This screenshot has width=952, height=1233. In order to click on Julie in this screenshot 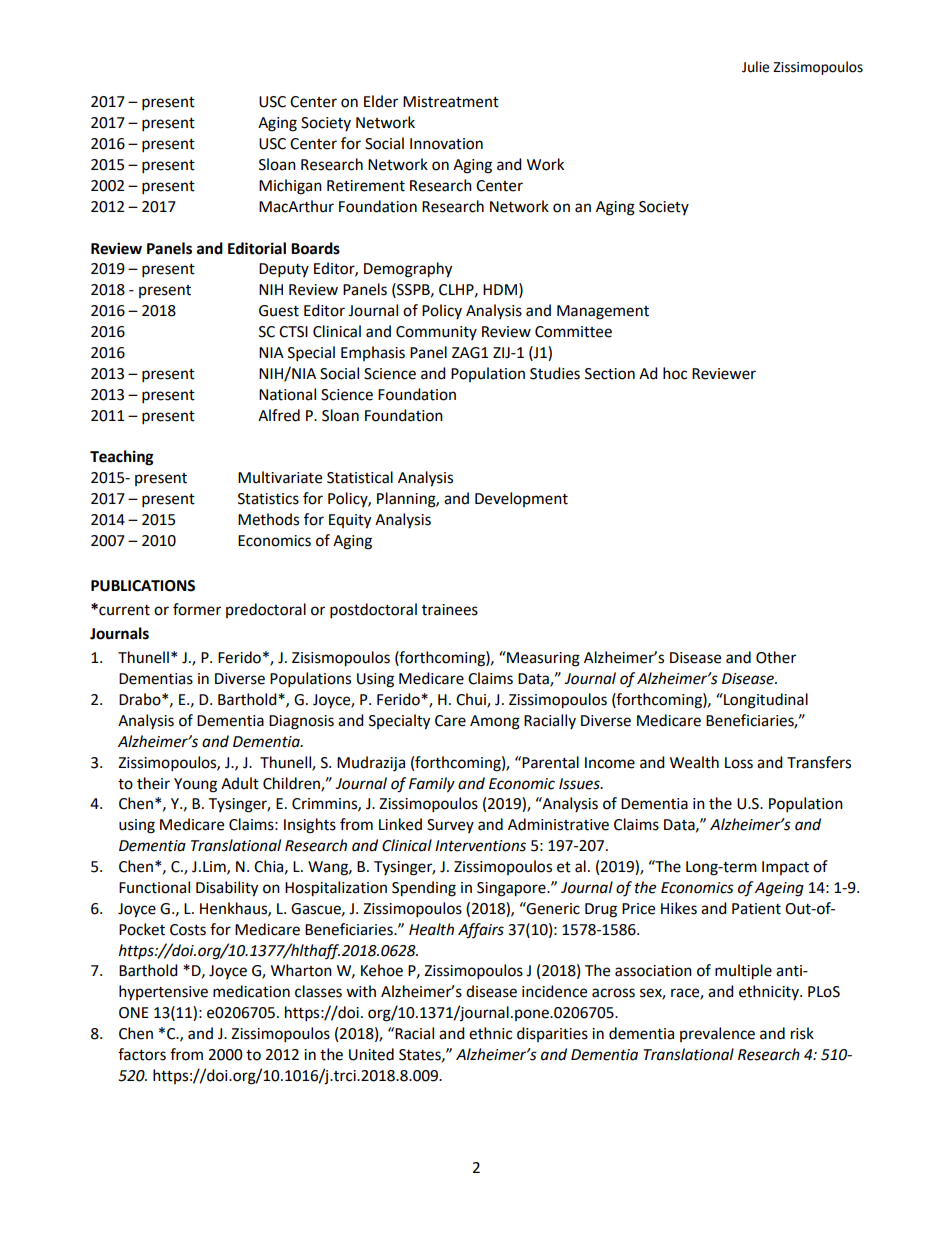, I will do `click(755, 67)`.
